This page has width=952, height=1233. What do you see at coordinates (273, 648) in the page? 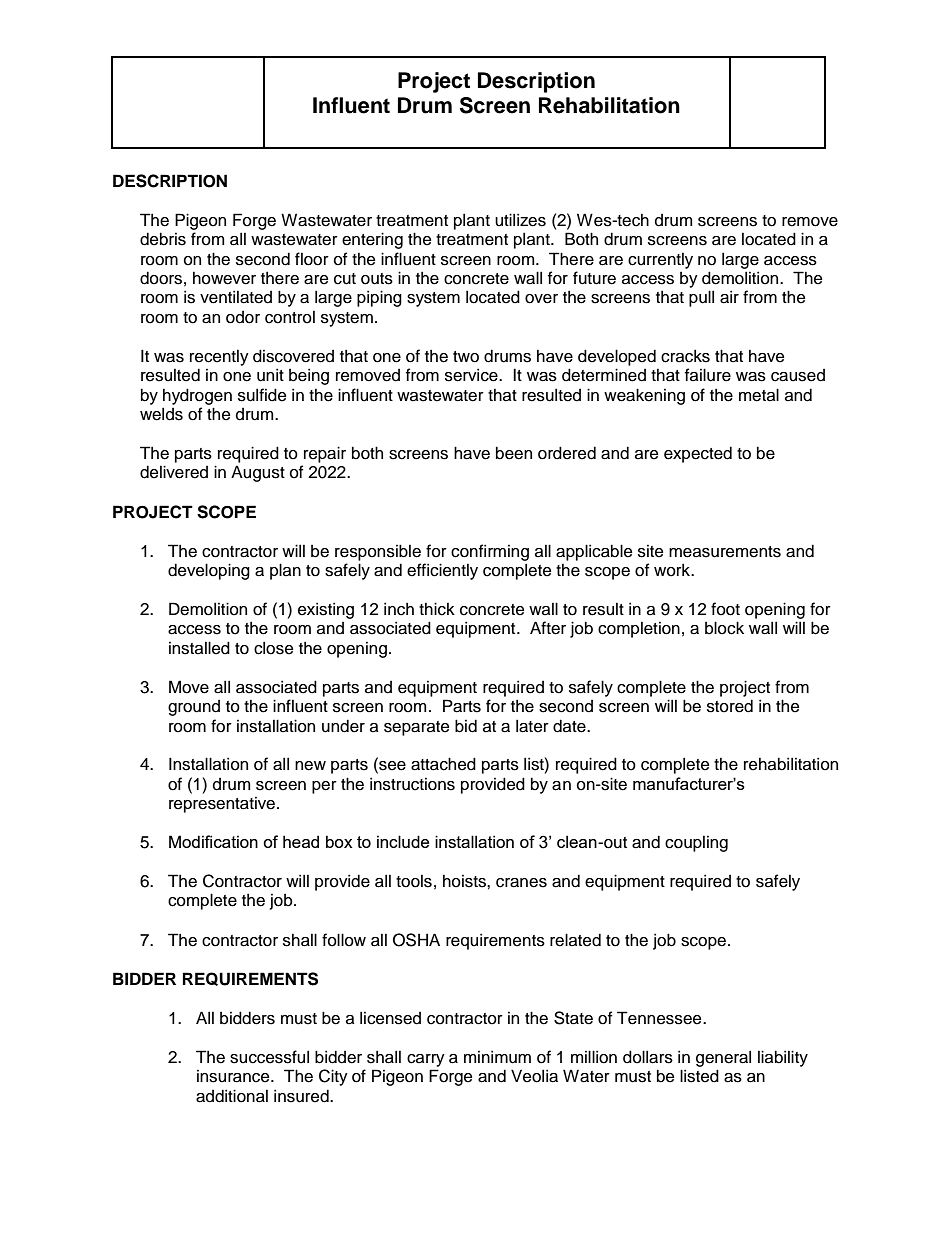
I see `close` at bounding box center [273, 648].
